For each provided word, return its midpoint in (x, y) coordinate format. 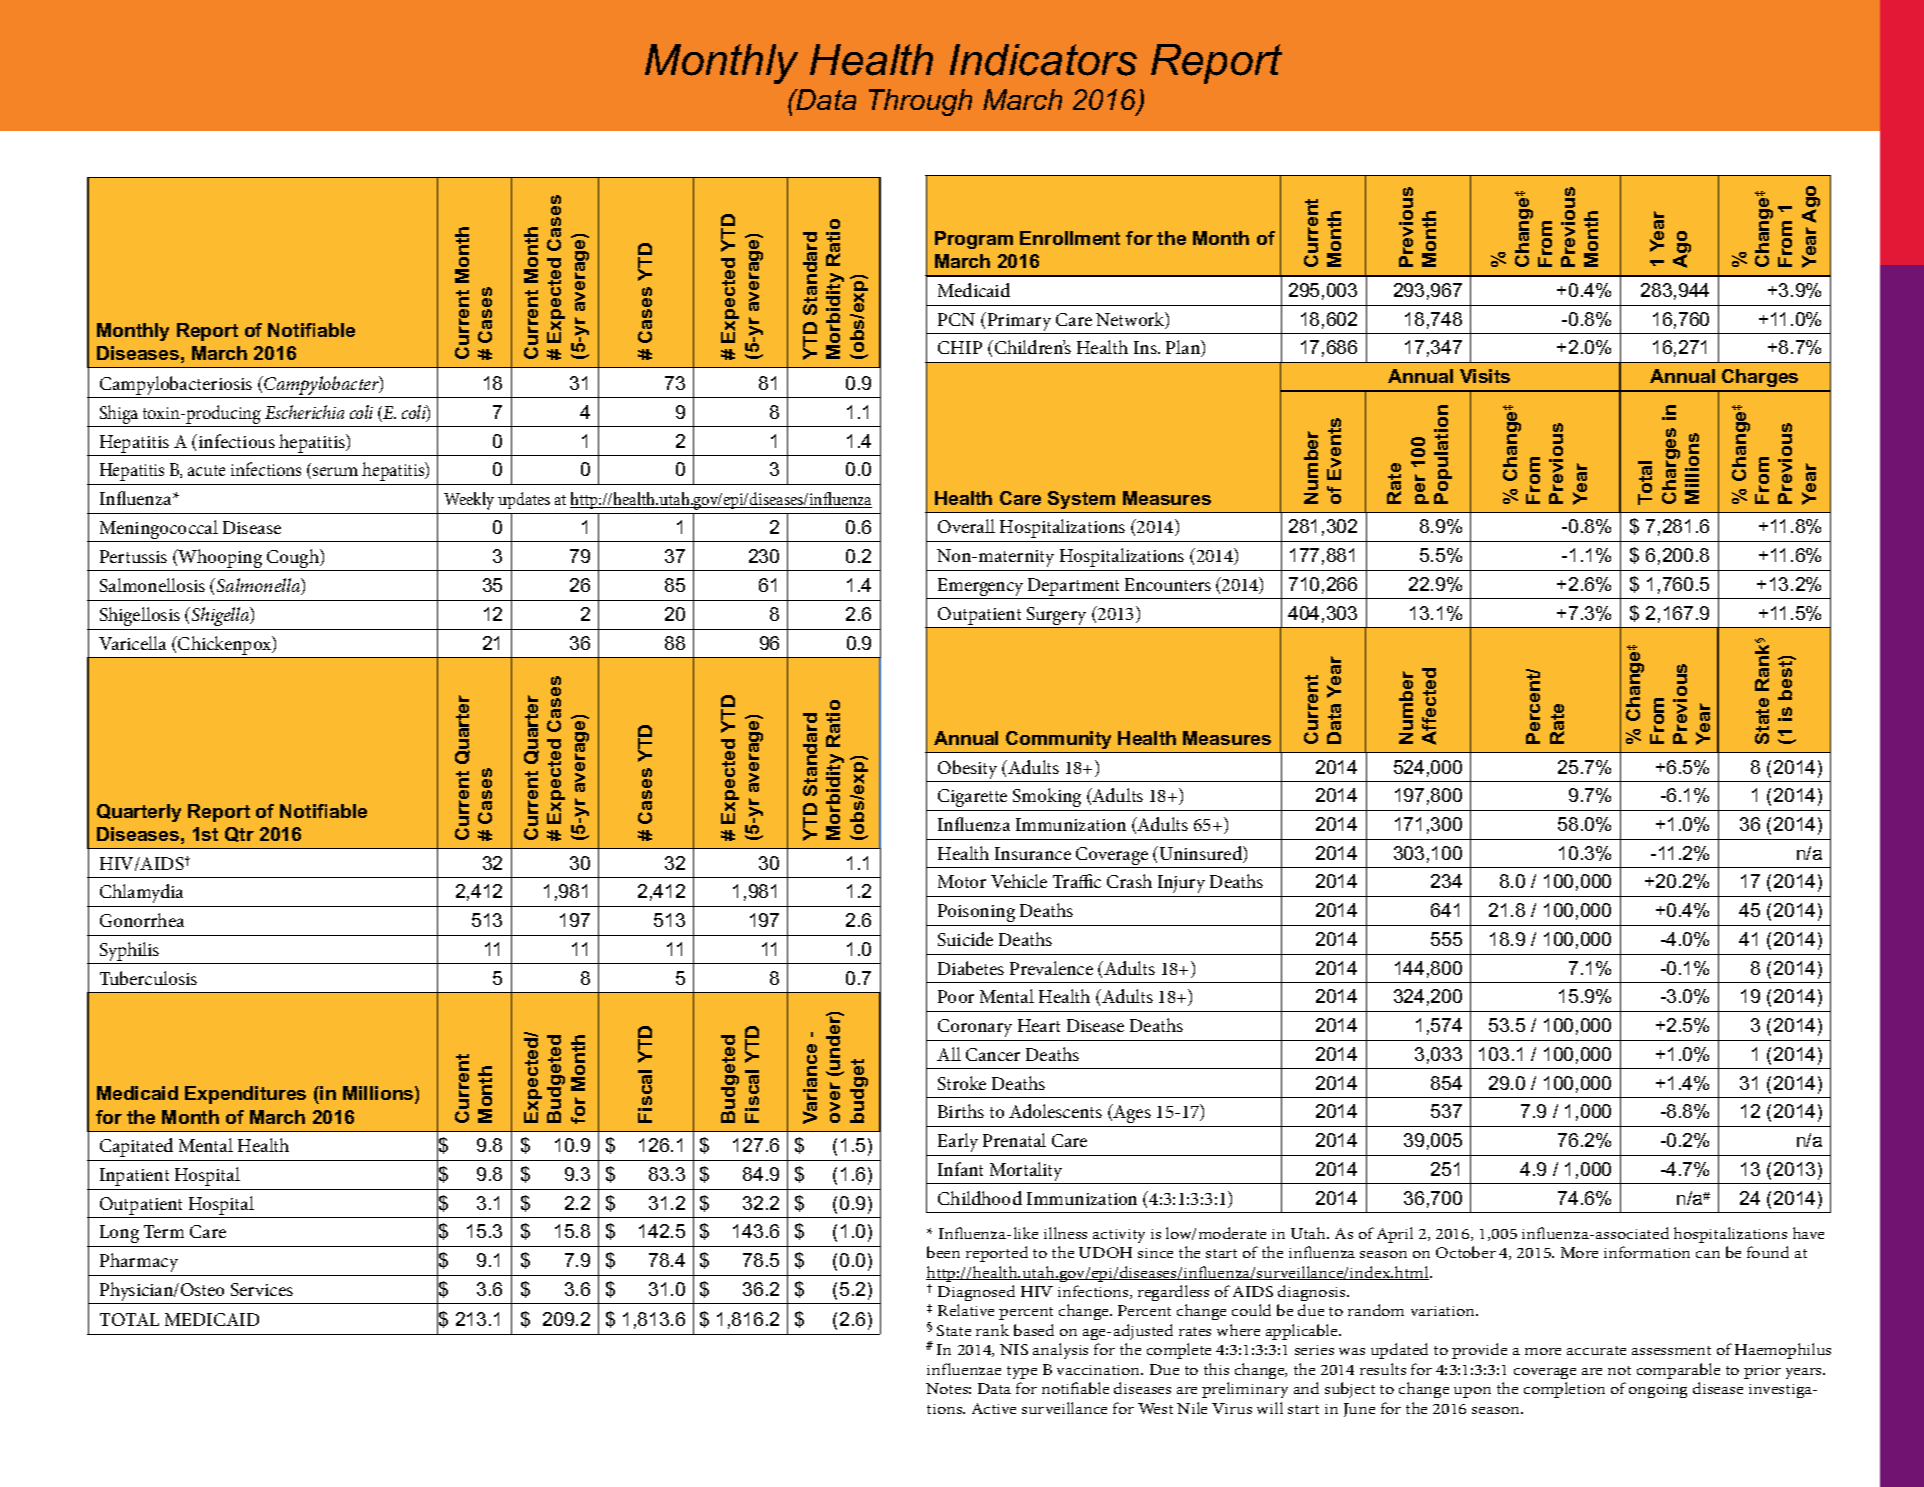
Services (262, 1289)
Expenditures (245, 1095)
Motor (962, 881)
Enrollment (1070, 238)
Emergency (981, 588)
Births (961, 1111)
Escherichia (304, 412)
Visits (1485, 376)
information (1647, 1252)
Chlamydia (141, 893)
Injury (1181, 884)
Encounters (1168, 584)
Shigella (222, 616)
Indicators (1043, 60)
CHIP (960, 347)
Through (920, 102)
